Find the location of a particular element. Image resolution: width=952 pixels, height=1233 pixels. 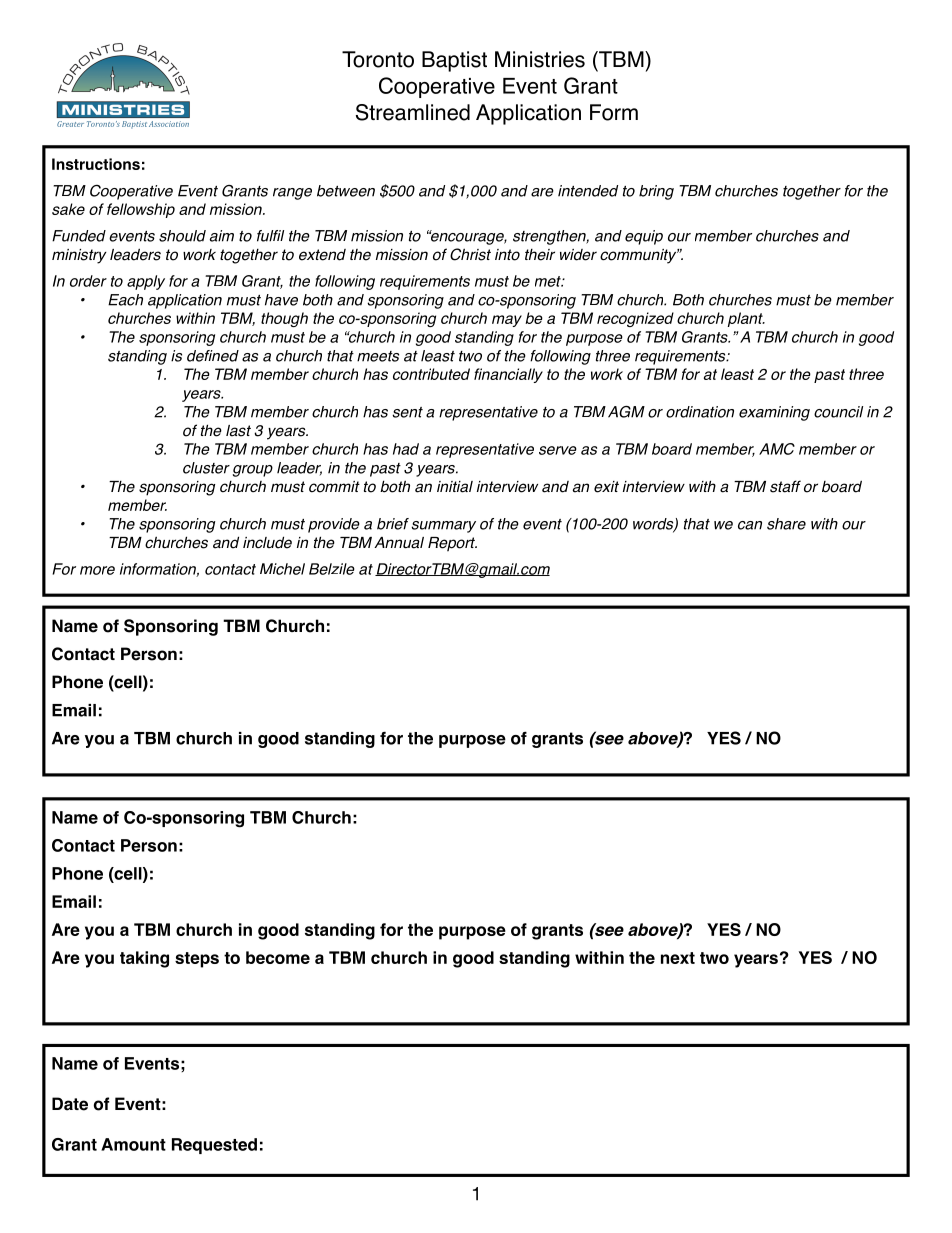

Report is located at coordinates (452, 544).
